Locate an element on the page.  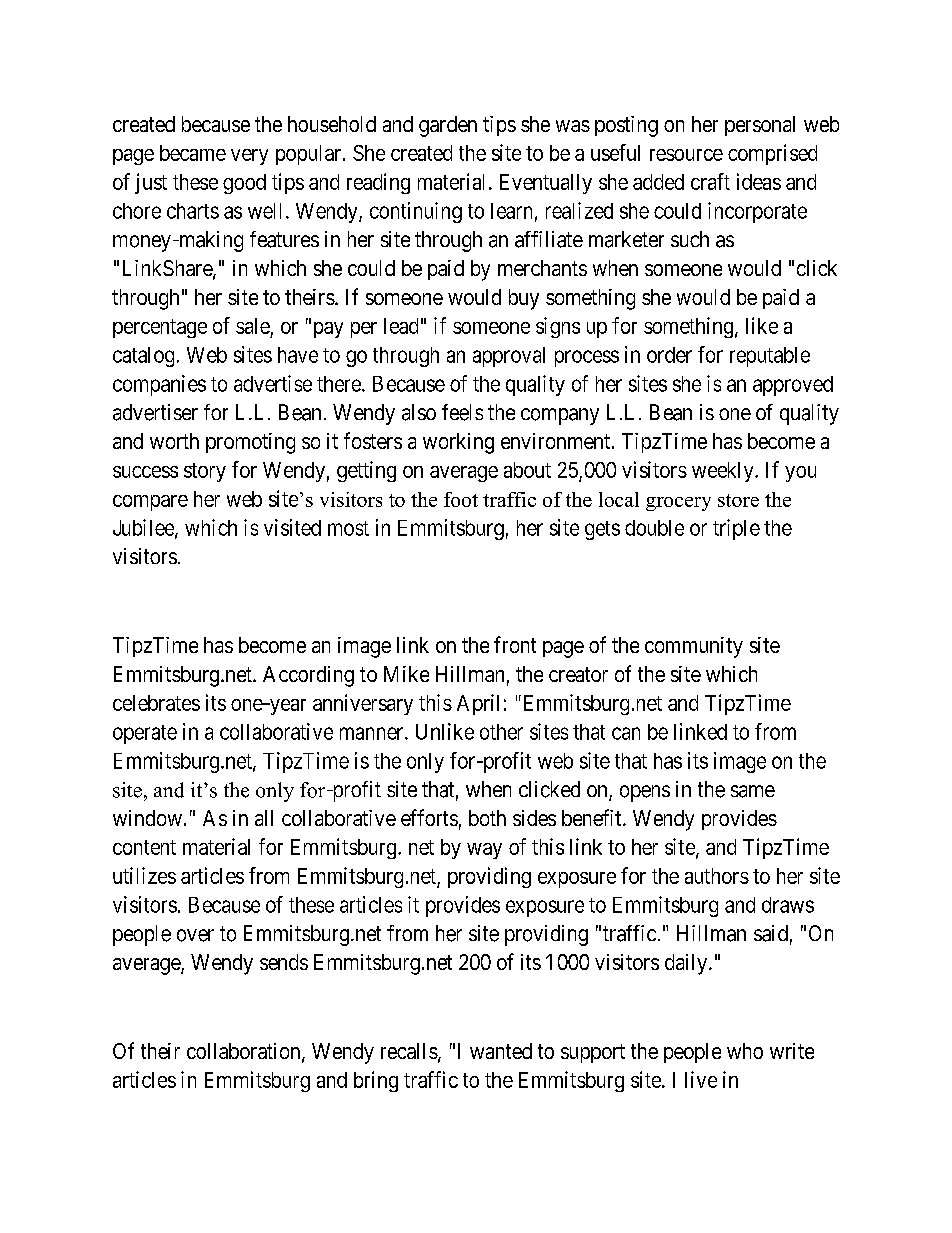
garden is located at coordinates (448, 126).
